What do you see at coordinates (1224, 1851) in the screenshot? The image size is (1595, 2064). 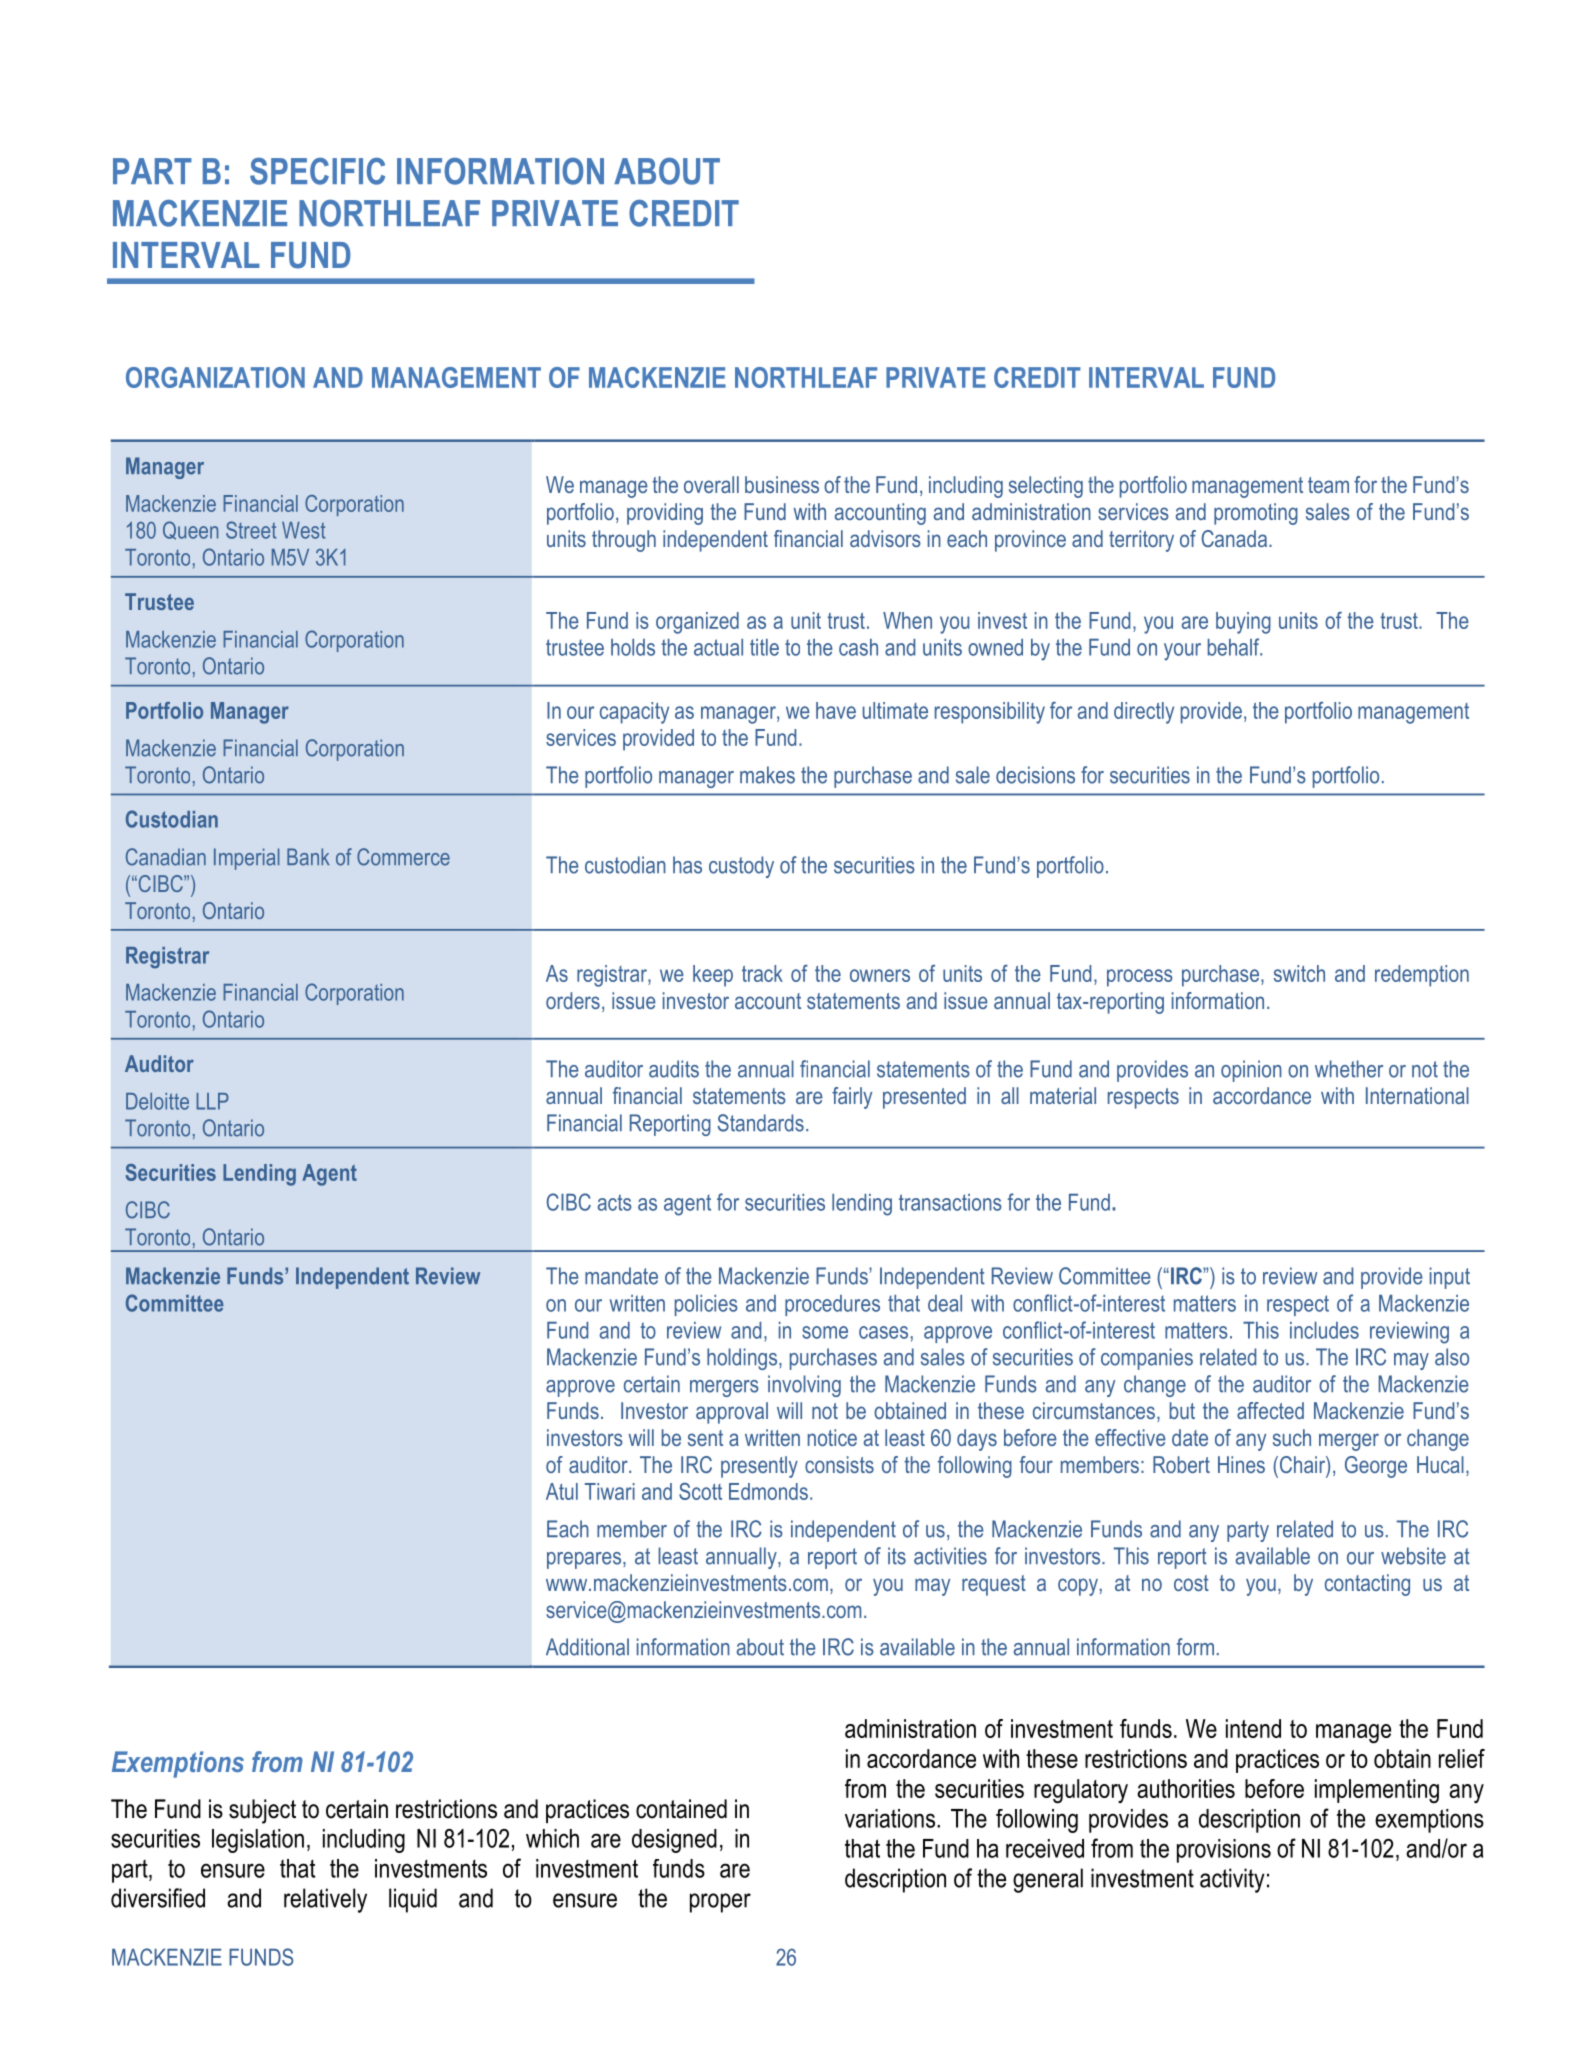 I see `provisions` at bounding box center [1224, 1851].
